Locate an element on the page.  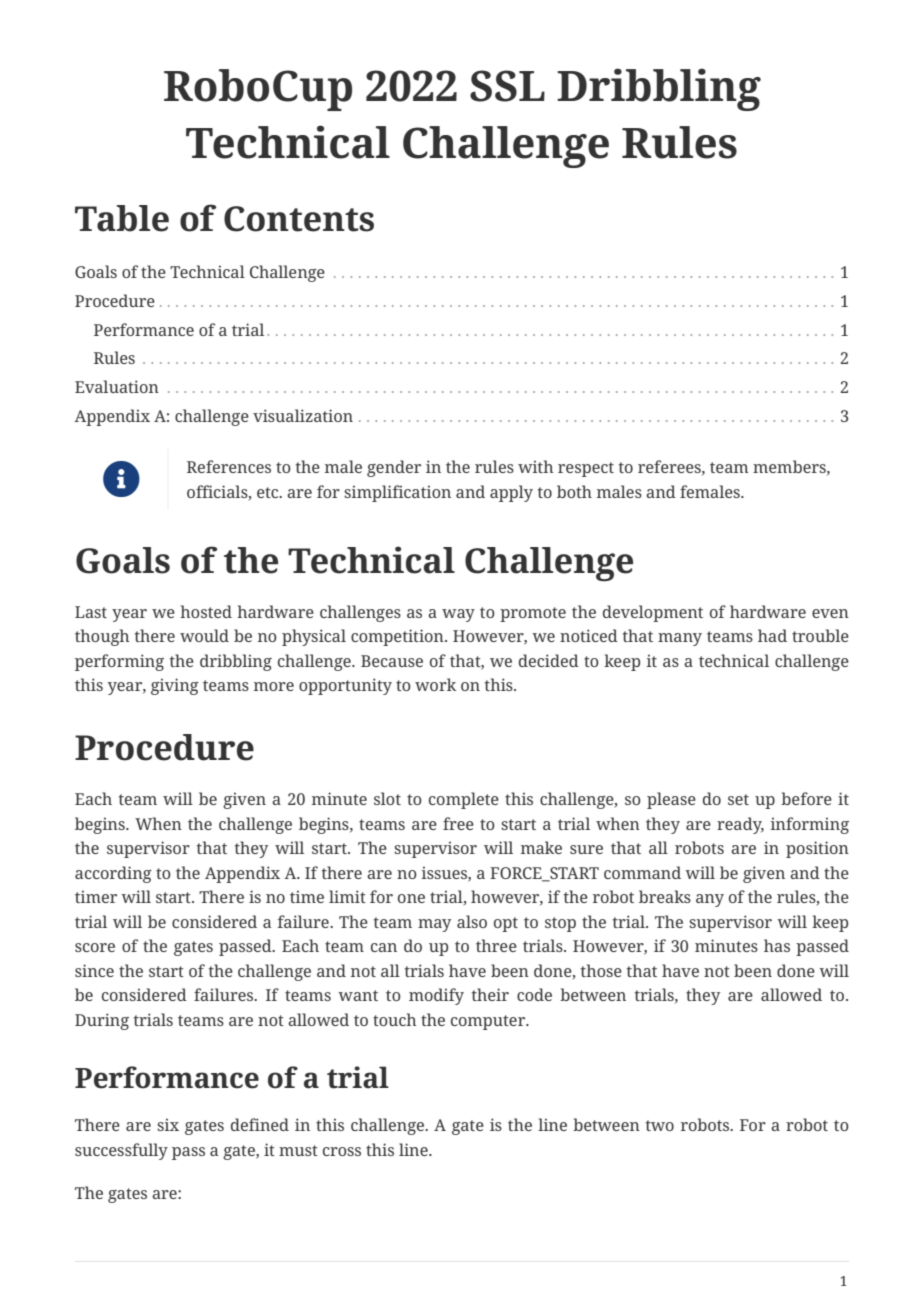
giving is located at coordinates (175, 686).
